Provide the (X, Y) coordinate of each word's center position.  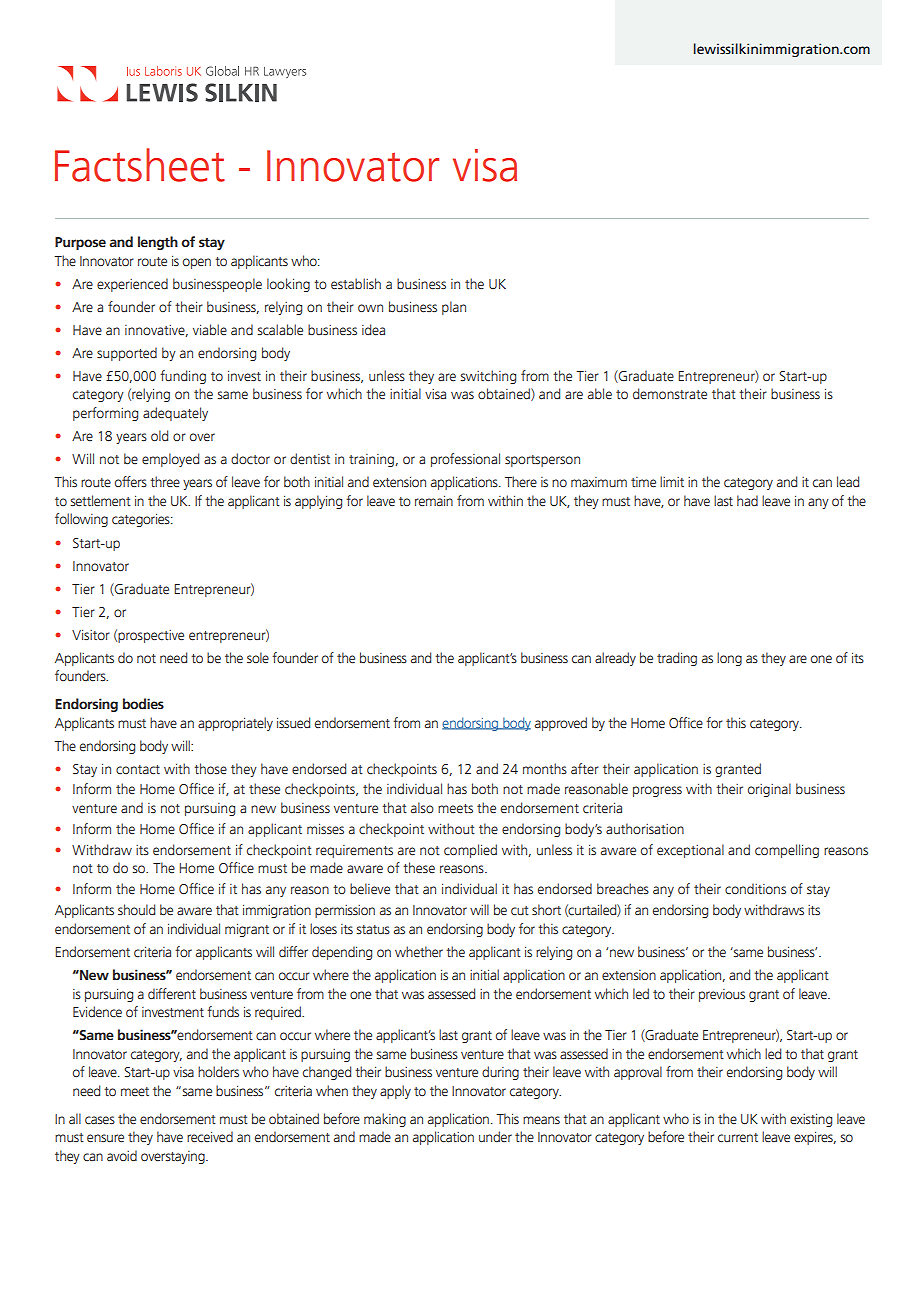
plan (454, 308)
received (210, 1137)
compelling (787, 851)
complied (470, 851)
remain (434, 501)
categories (142, 520)
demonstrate (670, 394)
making (385, 1120)
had (747, 500)
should (136, 909)
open (197, 263)
